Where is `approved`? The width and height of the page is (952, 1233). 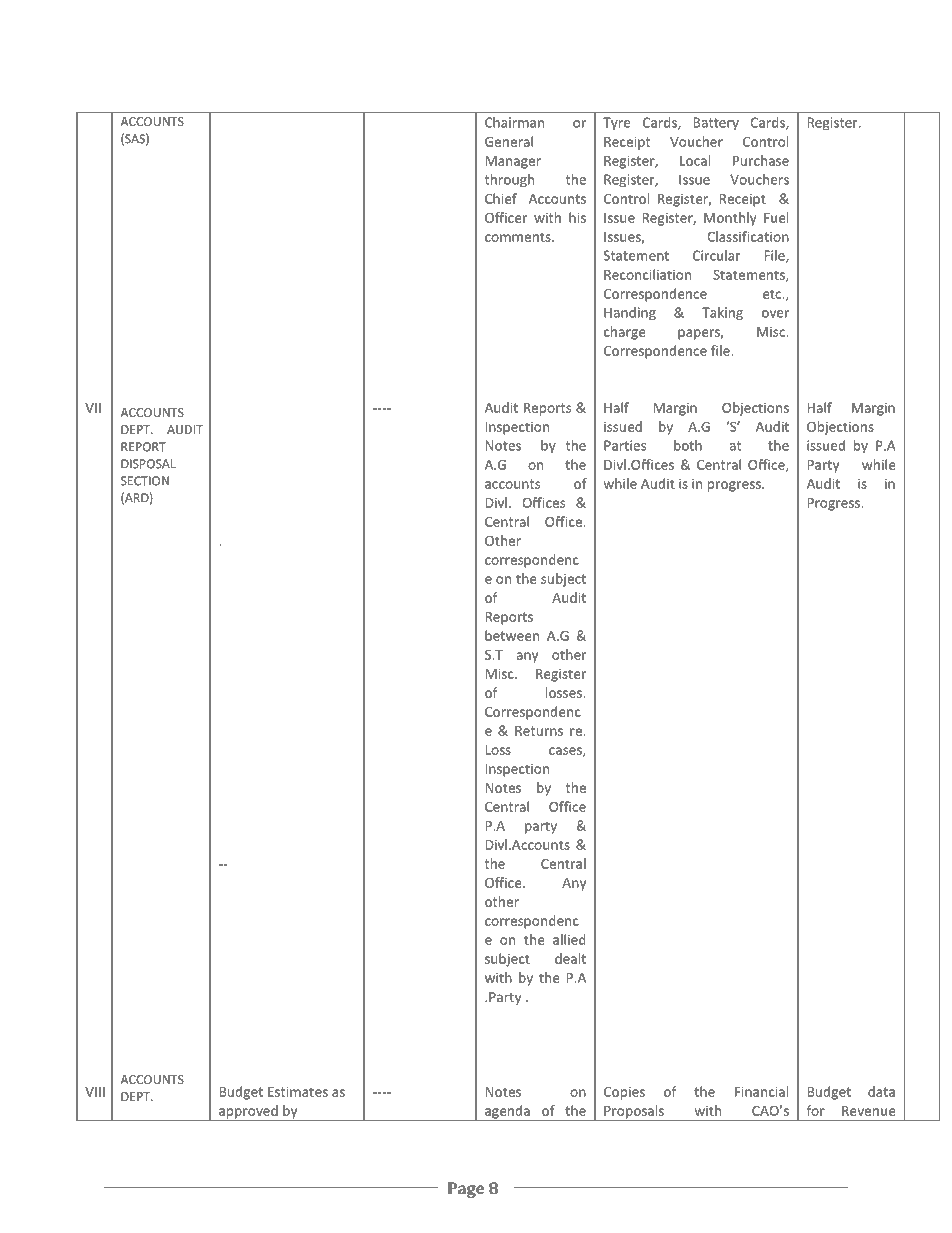
approved is located at coordinates (248, 1113).
